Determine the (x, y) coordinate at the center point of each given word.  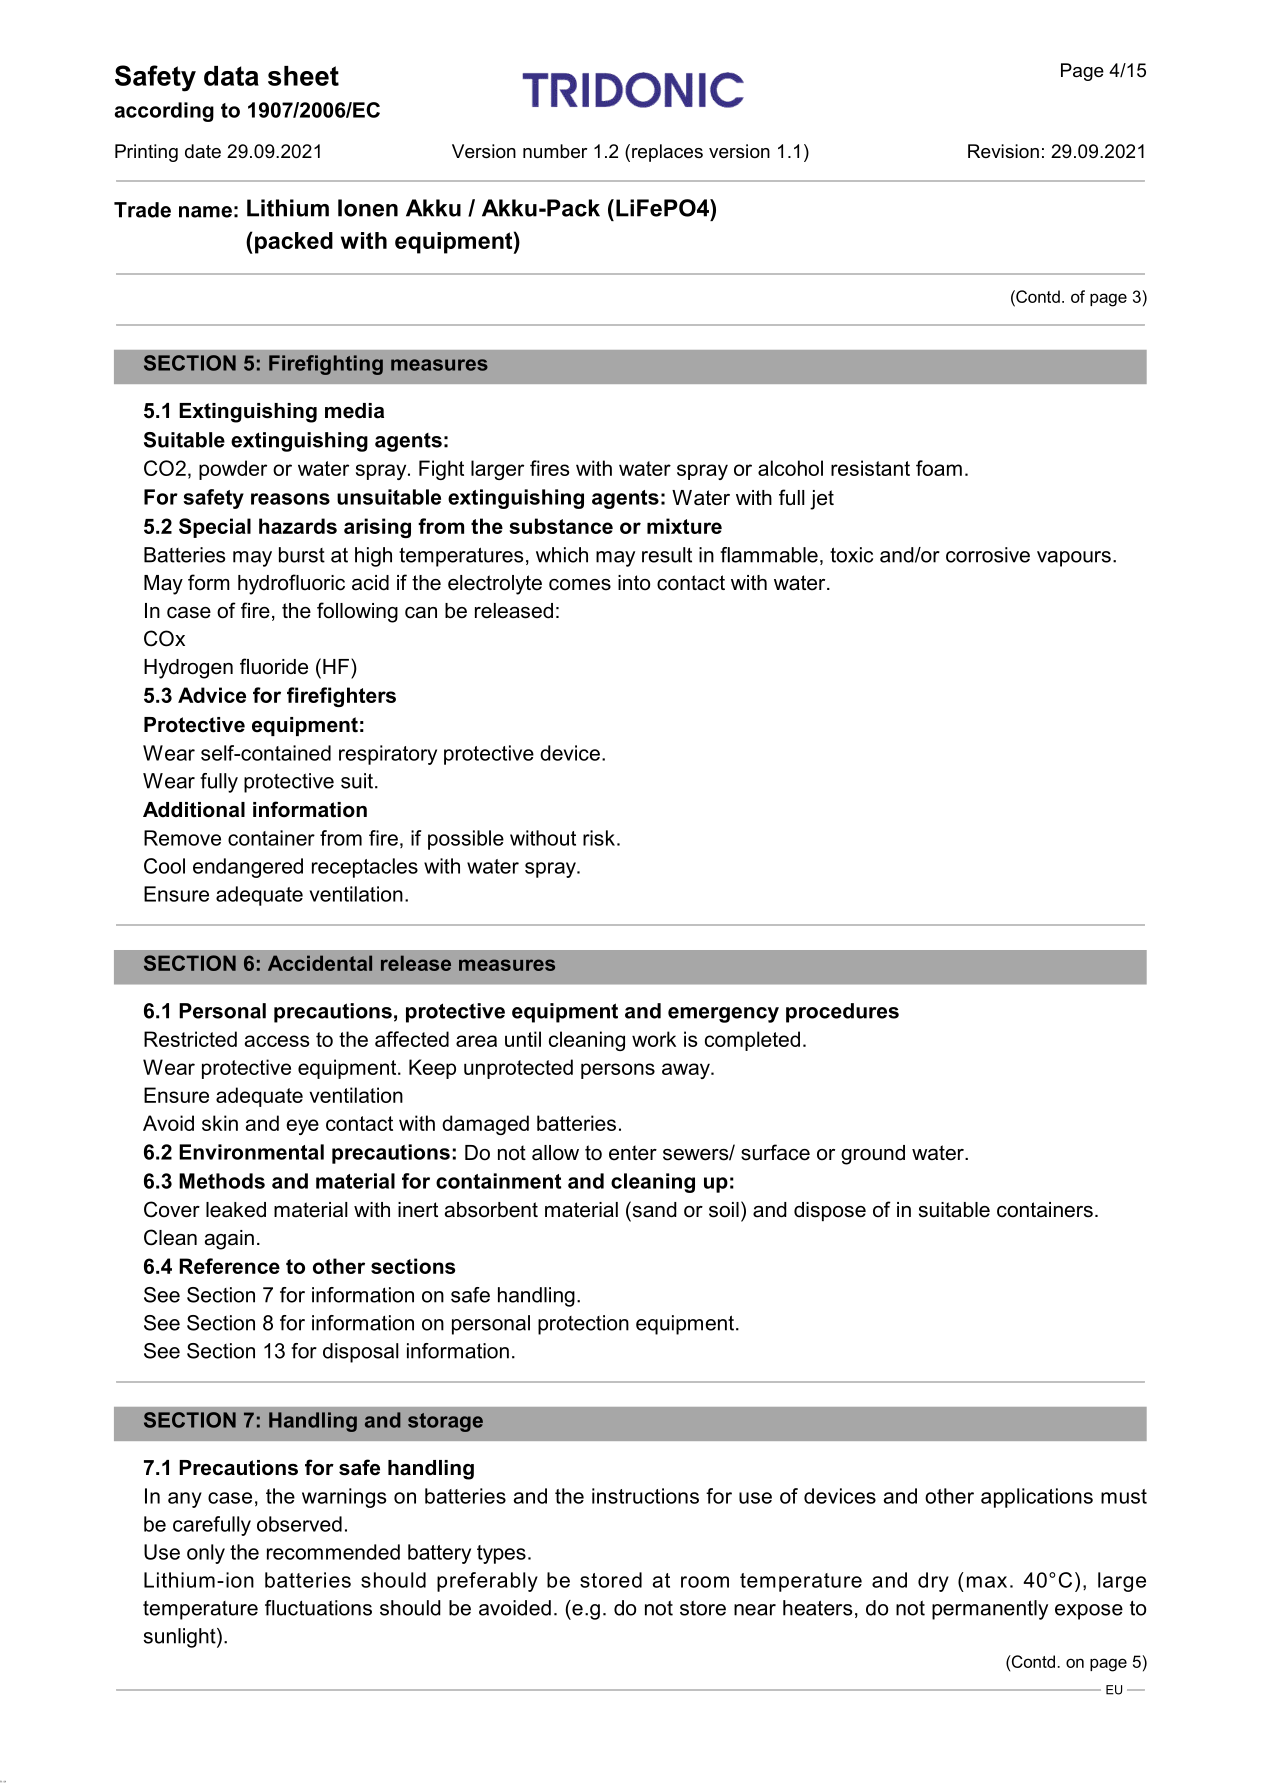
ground (873, 1155)
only (206, 1554)
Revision (1003, 151)
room (705, 1582)
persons (618, 1071)
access (277, 1041)
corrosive (988, 555)
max (987, 1582)
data (231, 76)
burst (302, 555)
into (634, 583)
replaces (667, 153)
